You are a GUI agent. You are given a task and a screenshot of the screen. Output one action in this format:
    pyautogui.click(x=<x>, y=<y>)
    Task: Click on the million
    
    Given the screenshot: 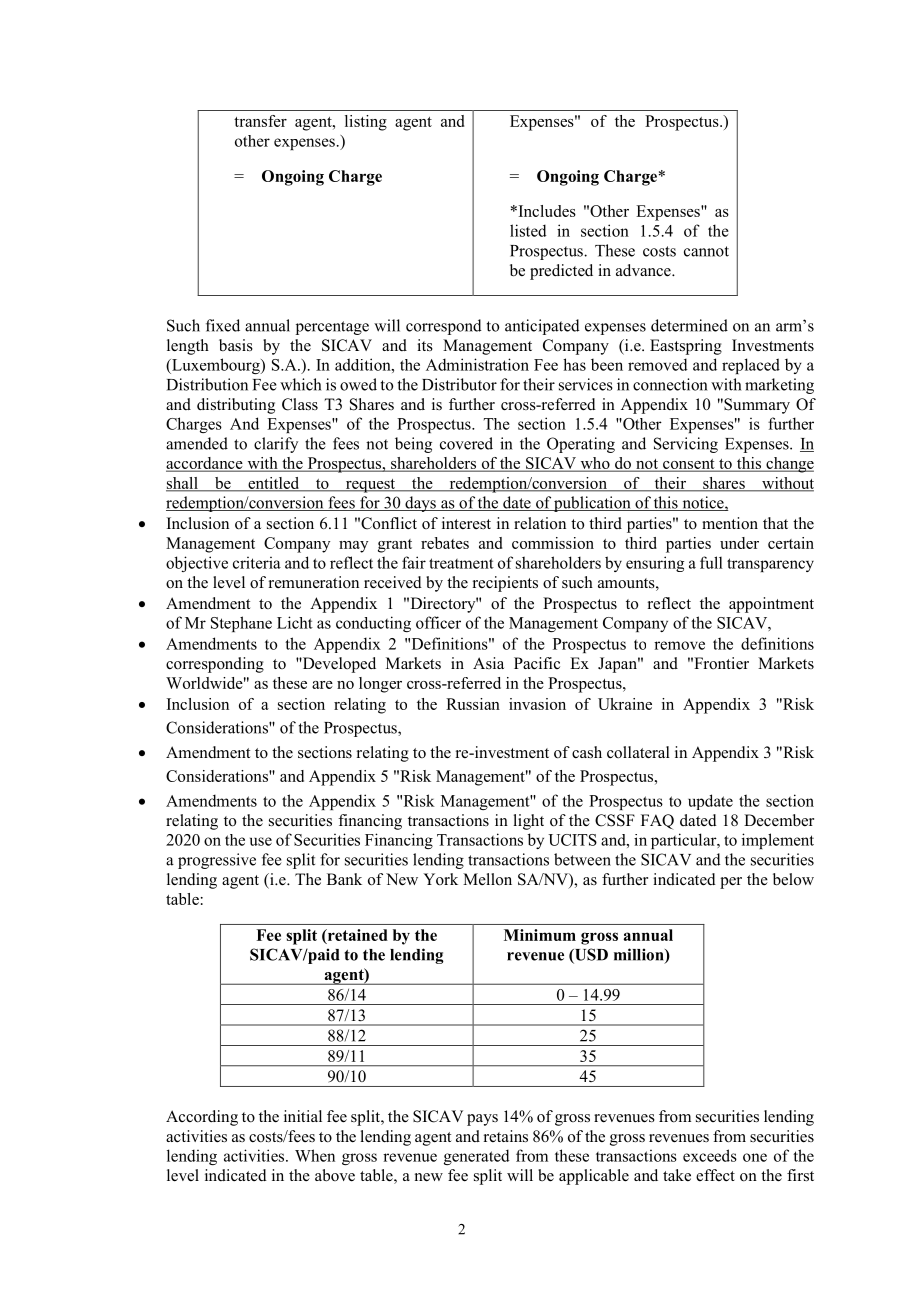 What is the action you would take?
    pyautogui.click(x=640, y=955)
